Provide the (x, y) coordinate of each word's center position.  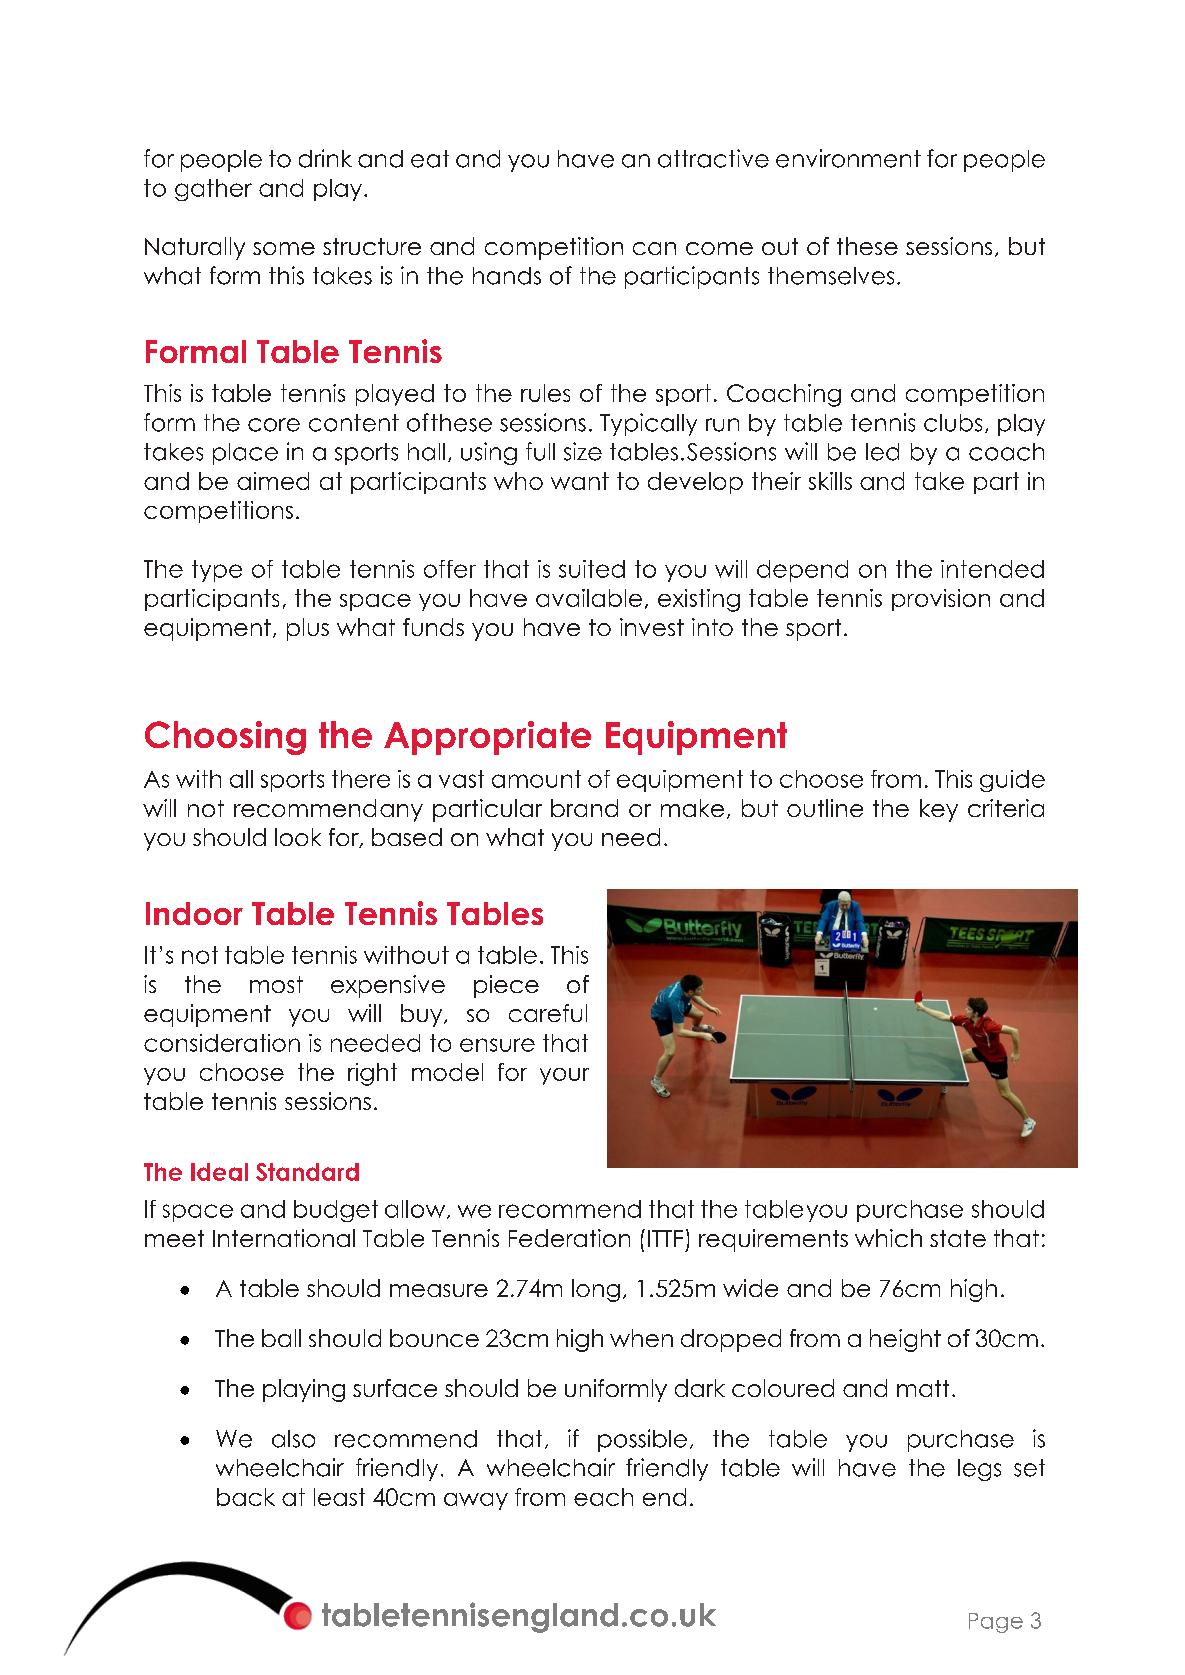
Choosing (225, 738)
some (284, 248)
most (276, 984)
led (882, 452)
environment (848, 158)
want (580, 481)
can (654, 248)
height (905, 1340)
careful (548, 1013)
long (596, 1290)
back (246, 1497)
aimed (273, 481)
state (958, 1238)
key (939, 810)
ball (281, 1338)
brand (584, 808)
